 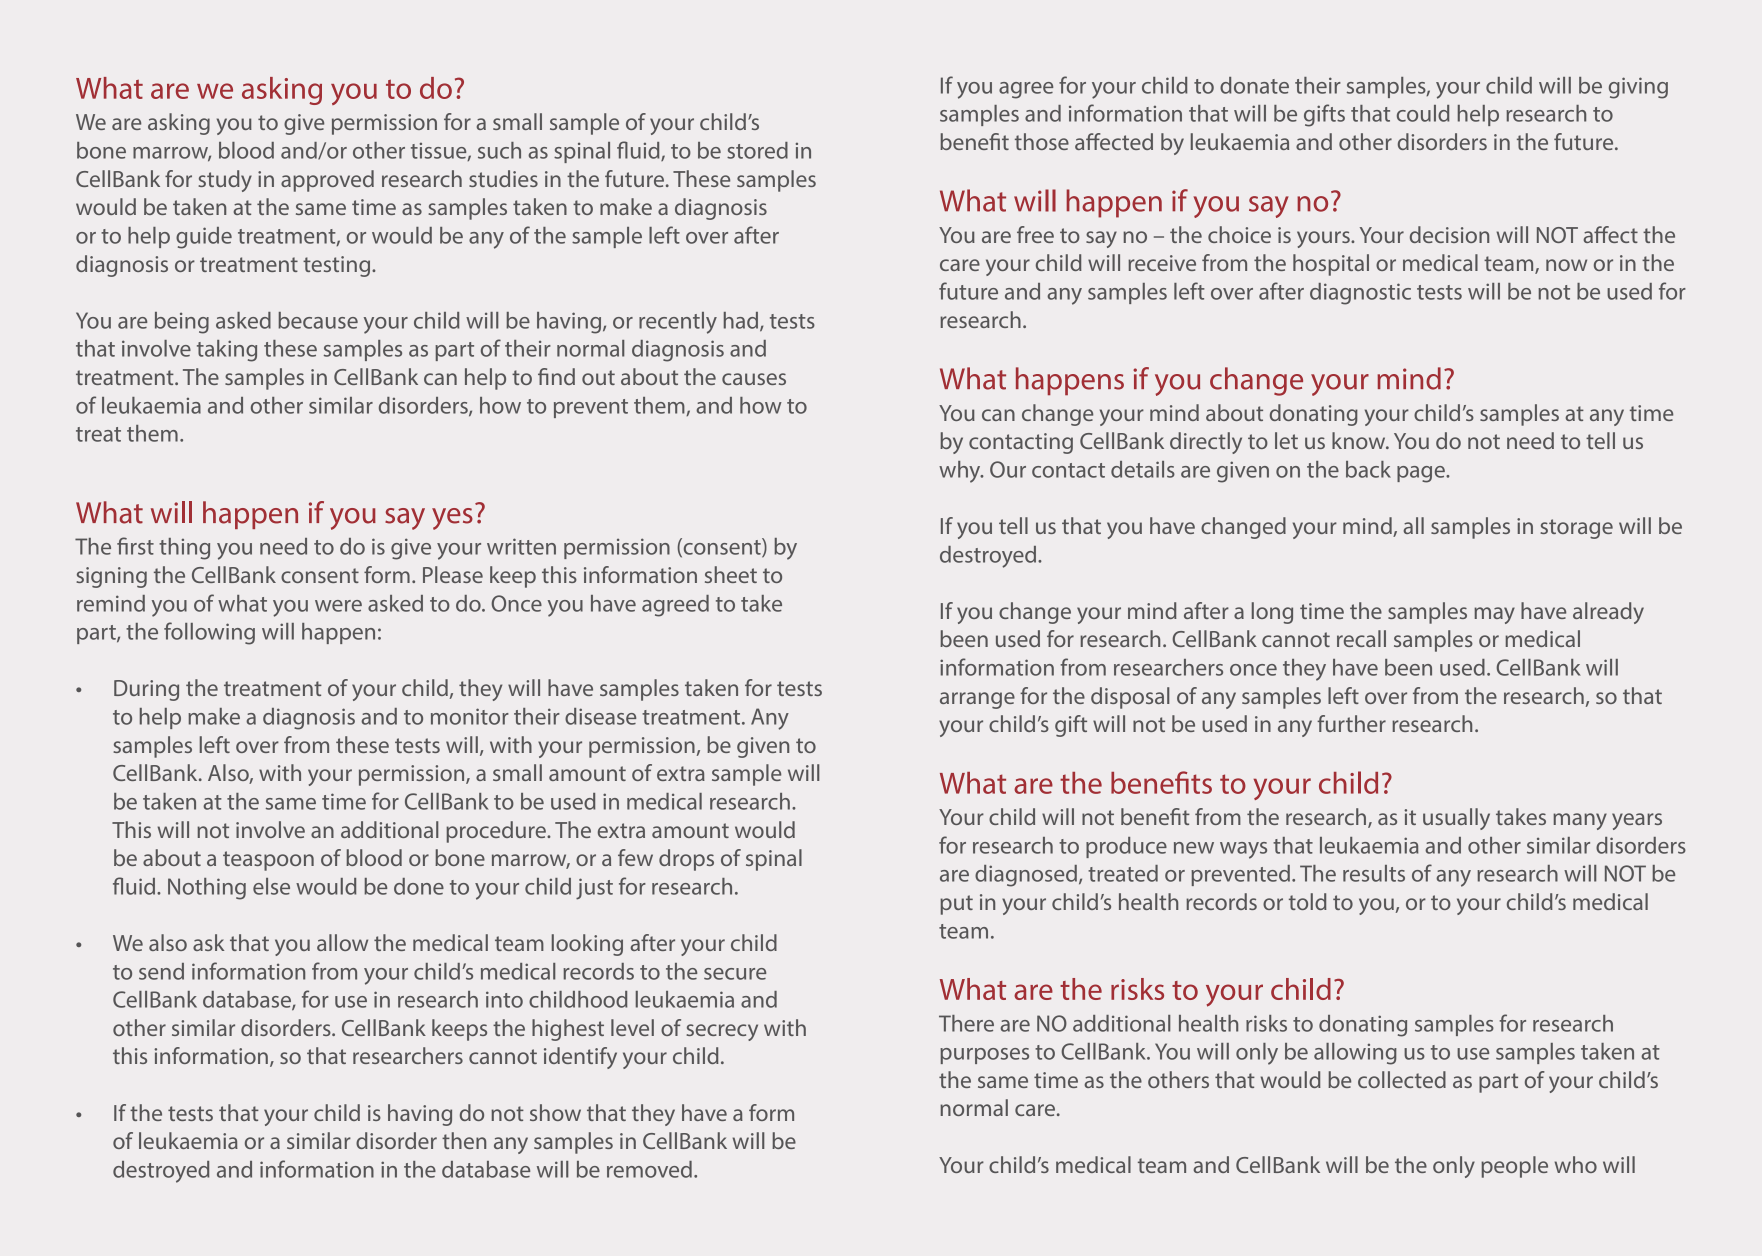 I want to click on why, so click(x=961, y=472).
